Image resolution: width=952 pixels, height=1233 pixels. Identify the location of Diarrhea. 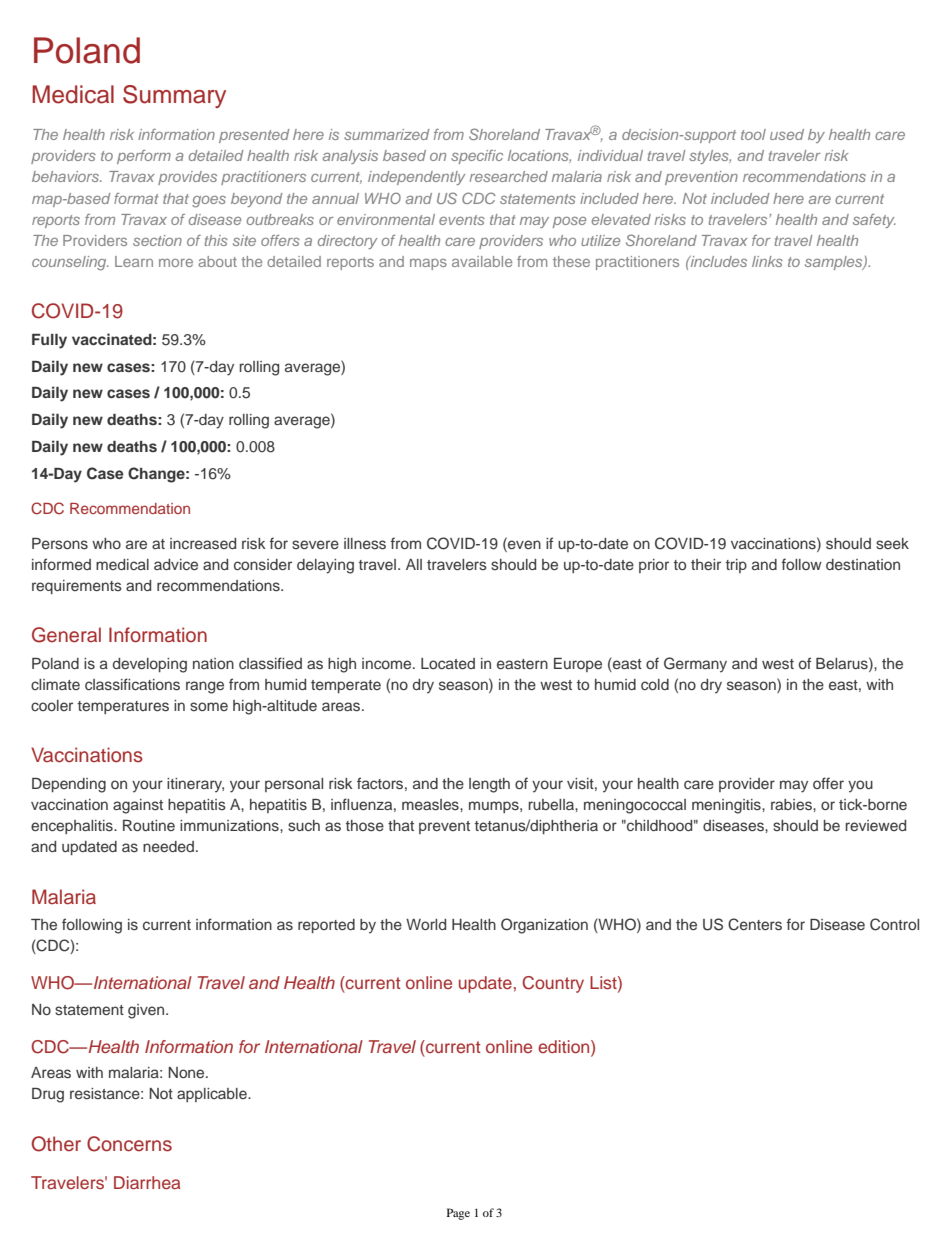
(147, 1182).
